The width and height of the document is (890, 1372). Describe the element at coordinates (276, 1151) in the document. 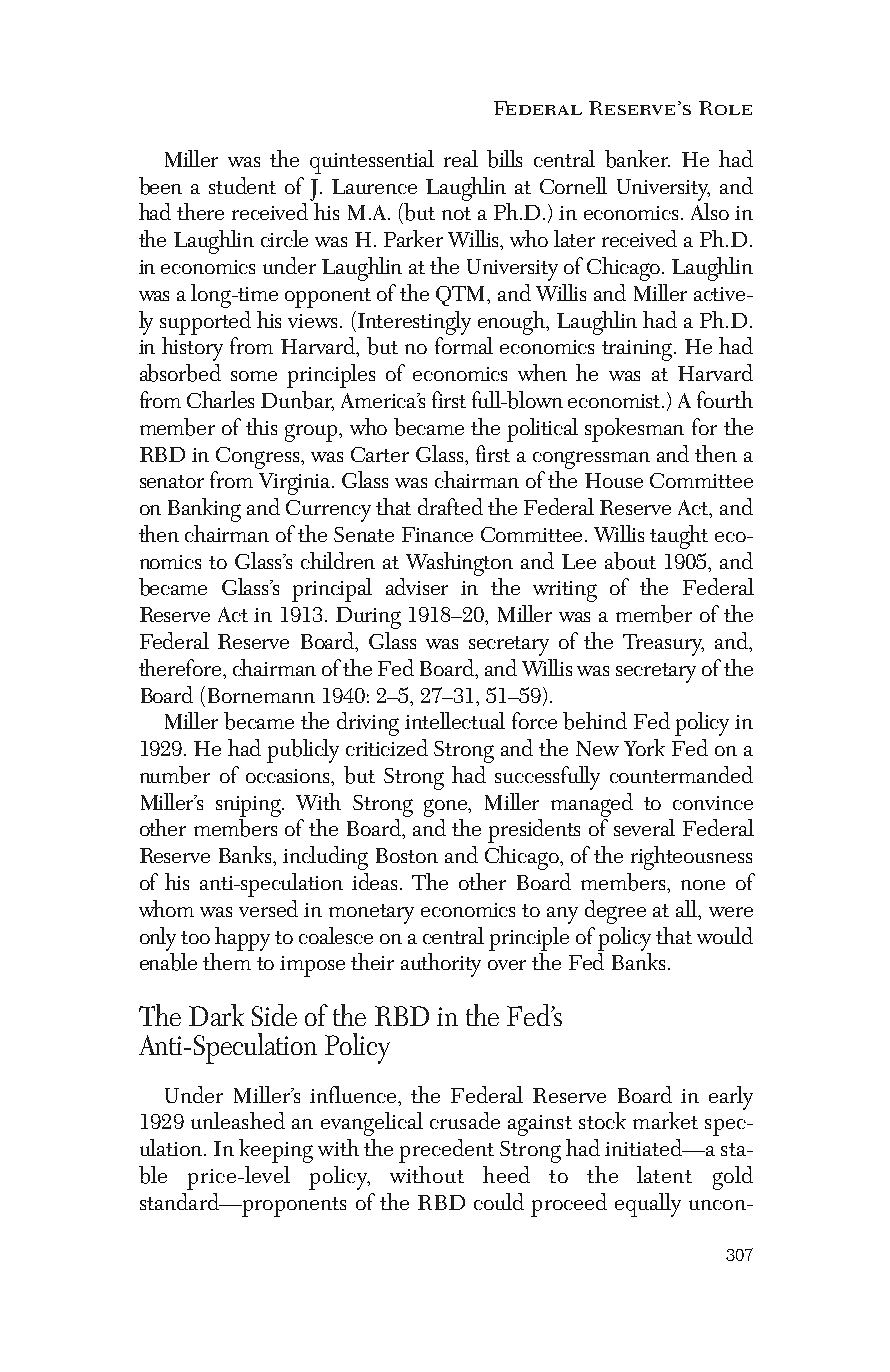

I see `keeping` at that location.
